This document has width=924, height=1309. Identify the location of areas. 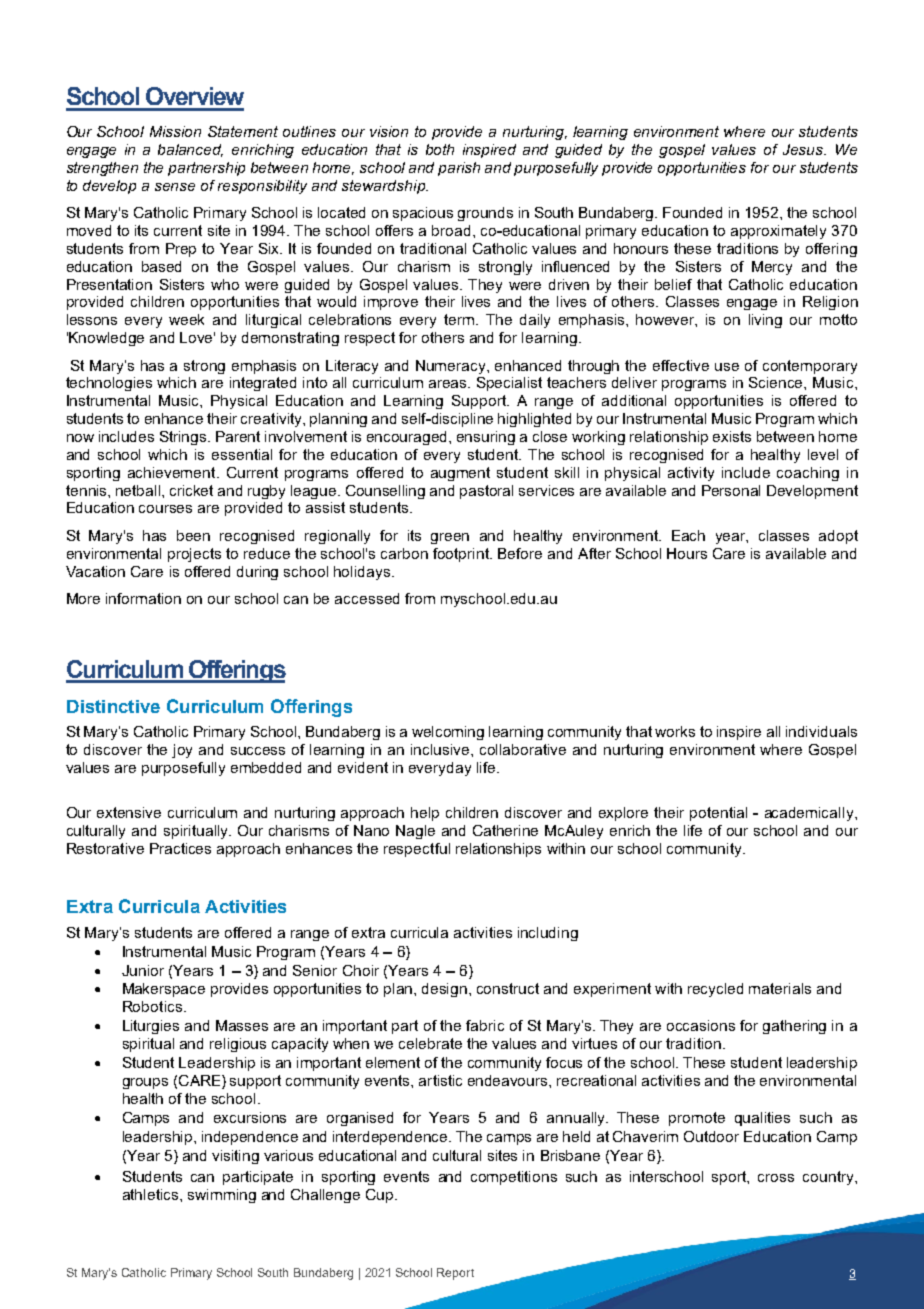
(449, 384).
